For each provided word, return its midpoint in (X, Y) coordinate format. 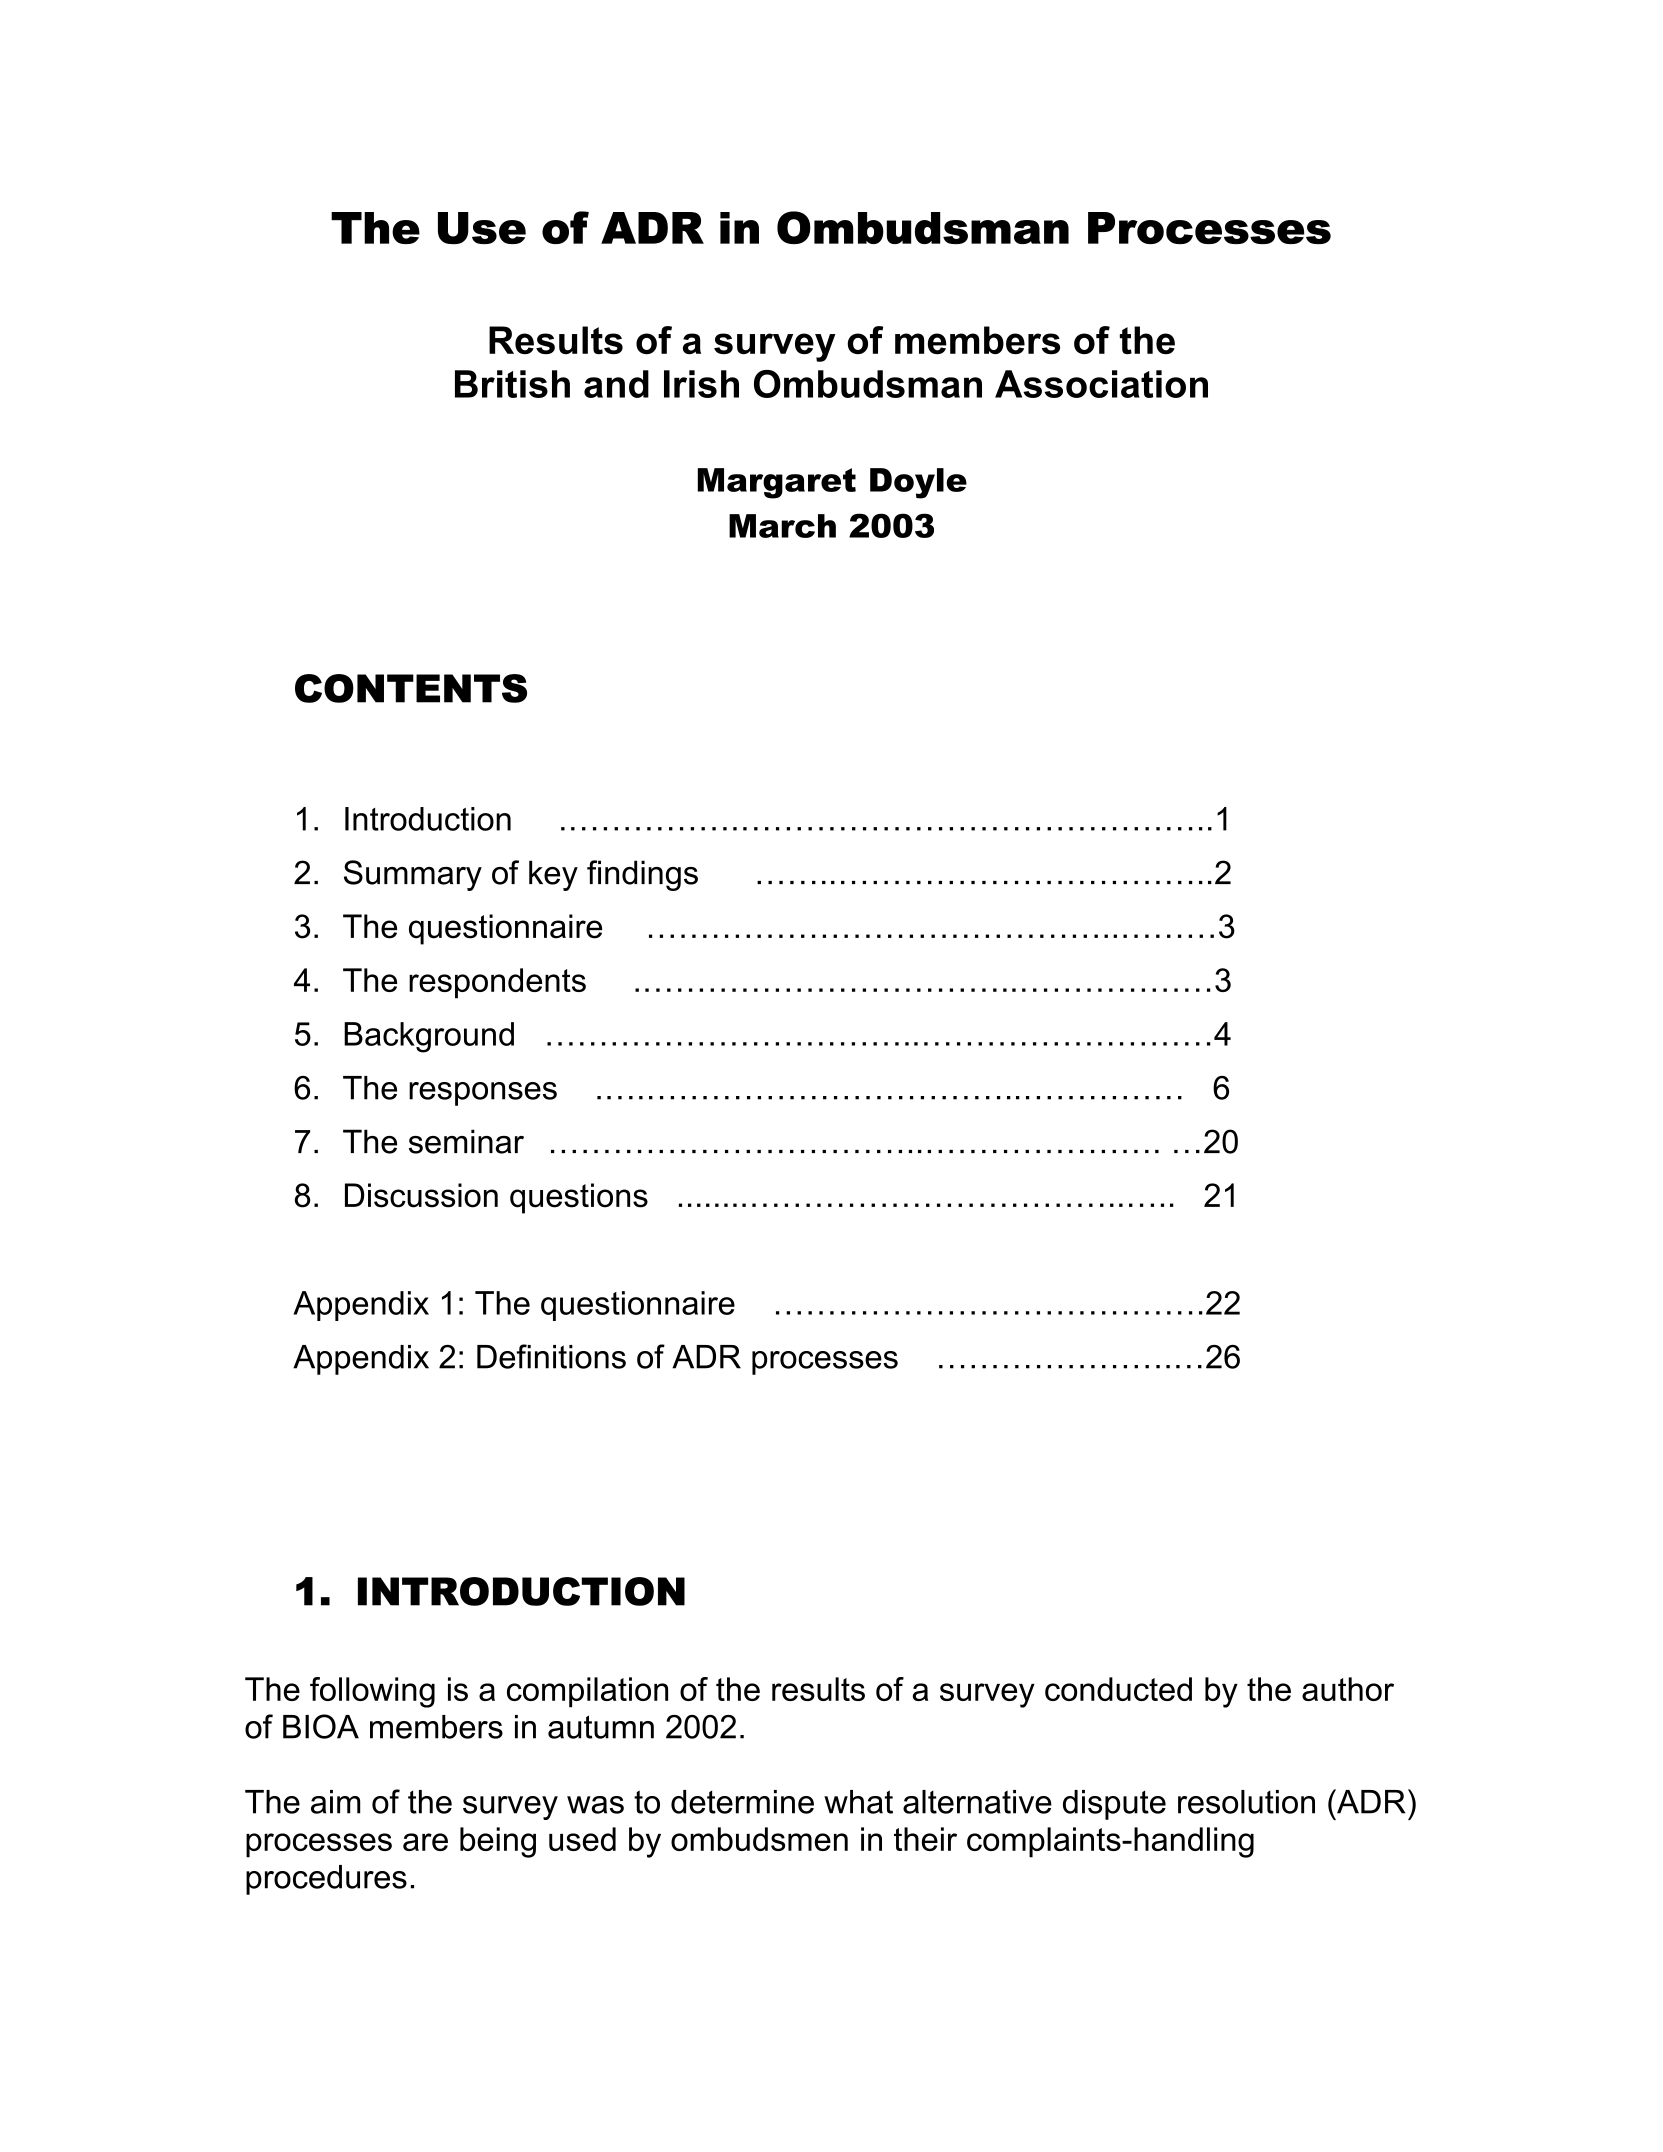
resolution (1246, 1802)
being (498, 1842)
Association (1101, 384)
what (858, 1802)
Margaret (777, 483)
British (512, 384)
